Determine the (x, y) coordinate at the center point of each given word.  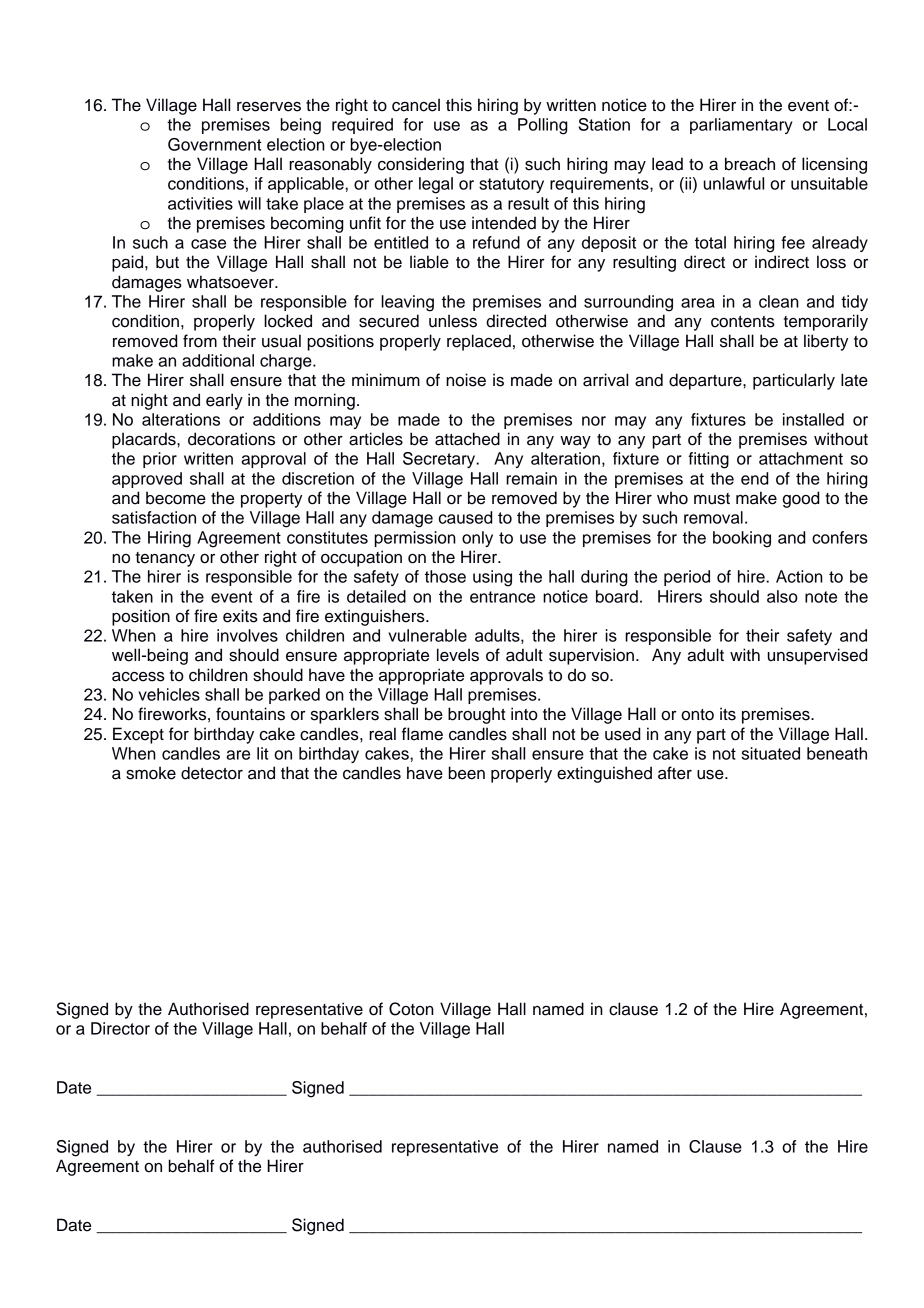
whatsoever (231, 282)
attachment (801, 458)
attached (467, 439)
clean (779, 301)
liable (429, 262)
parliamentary (741, 126)
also (782, 596)
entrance (502, 597)
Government (215, 144)
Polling (543, 126)
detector (212, 773)
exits (240, 616)
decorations (231, 439)
